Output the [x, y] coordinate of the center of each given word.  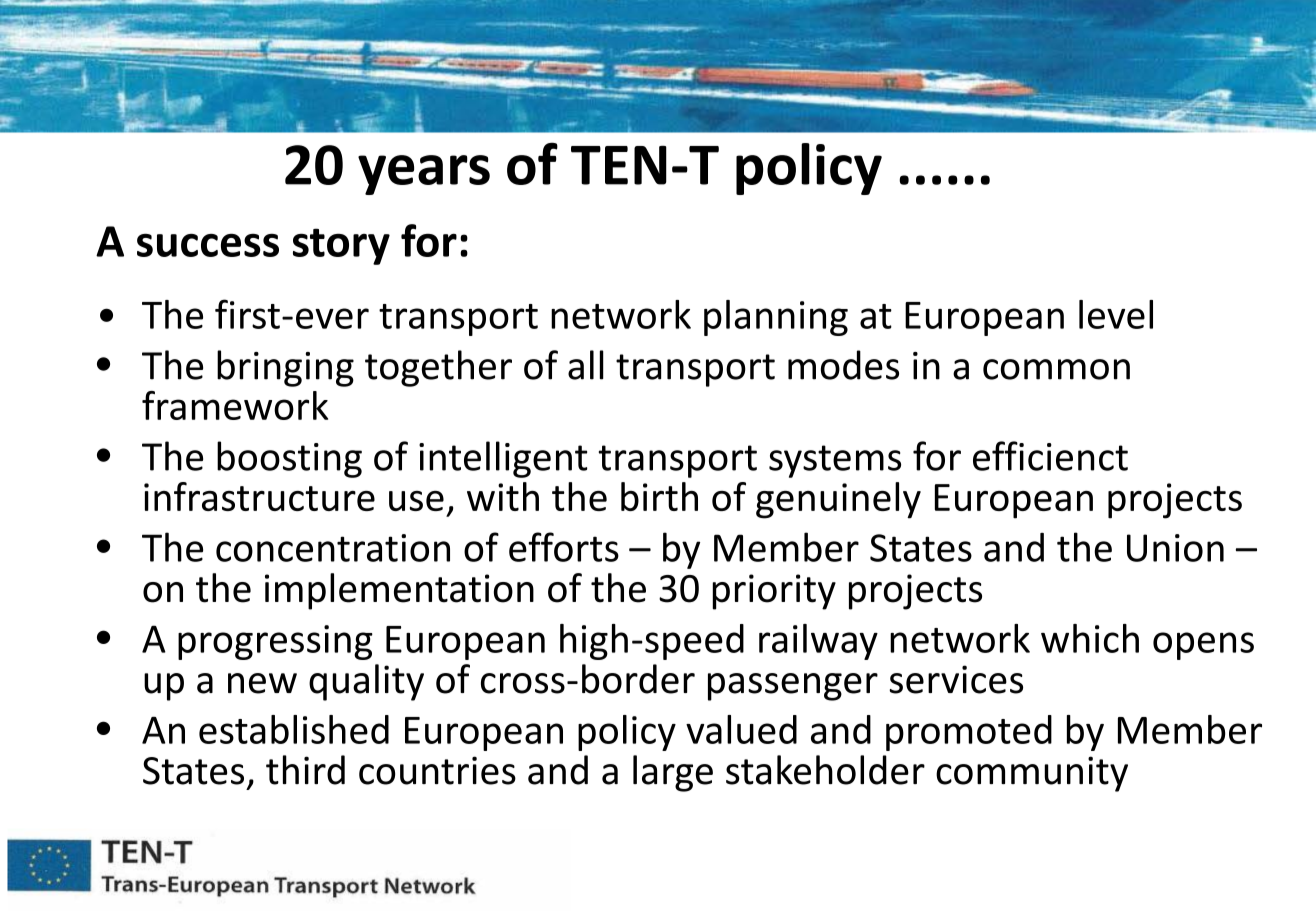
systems [835, 461]
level [1116, 314]
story [341, 246]
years [424, 175]
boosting [289, 459]
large [673, 773]
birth [659, 496]
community [1032, 774]
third [305, 770]
